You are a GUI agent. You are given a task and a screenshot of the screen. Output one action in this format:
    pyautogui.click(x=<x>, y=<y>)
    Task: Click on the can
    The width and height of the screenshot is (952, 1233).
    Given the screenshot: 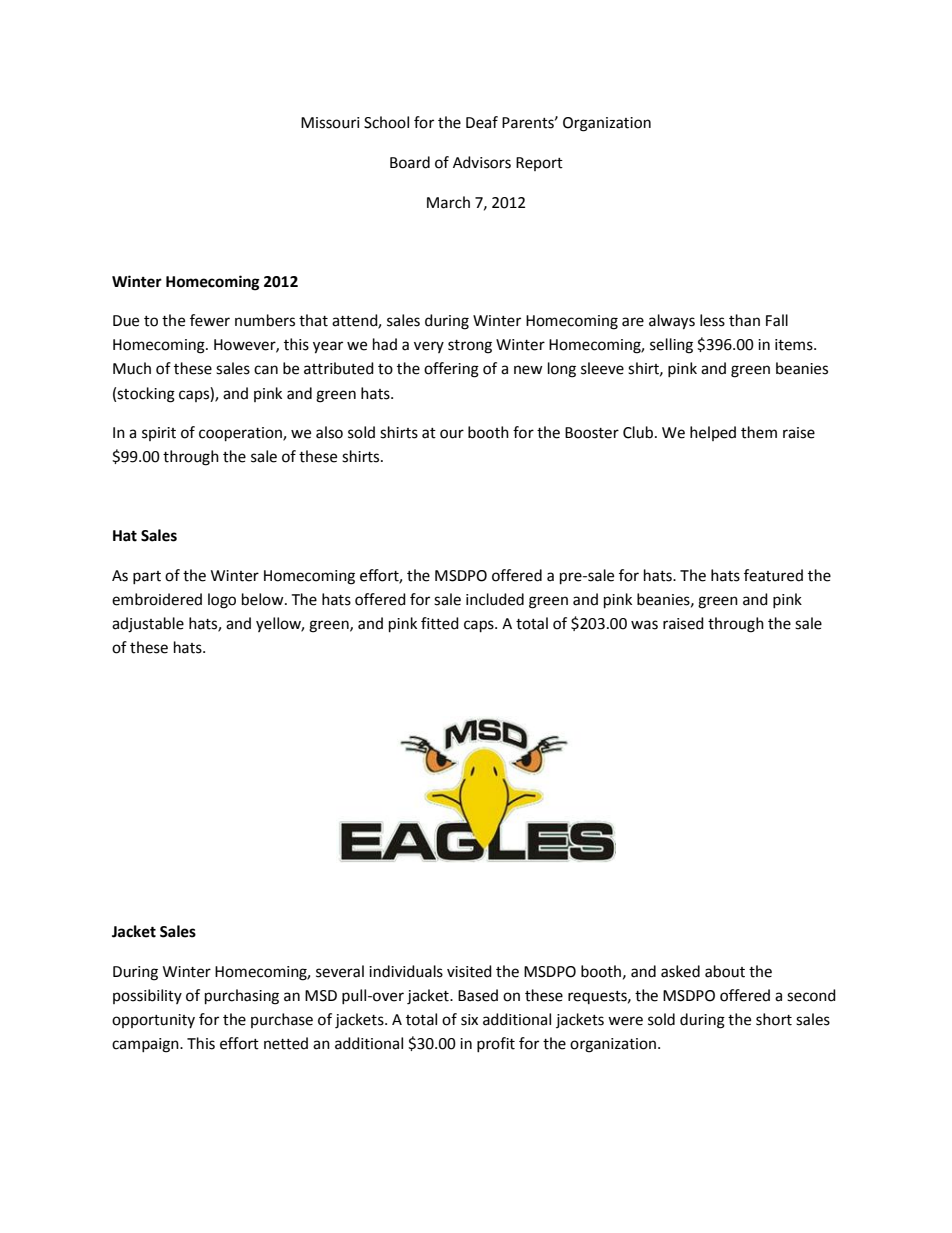 What is the action you would take?
    pyautogui.click(x=266, y=370)
